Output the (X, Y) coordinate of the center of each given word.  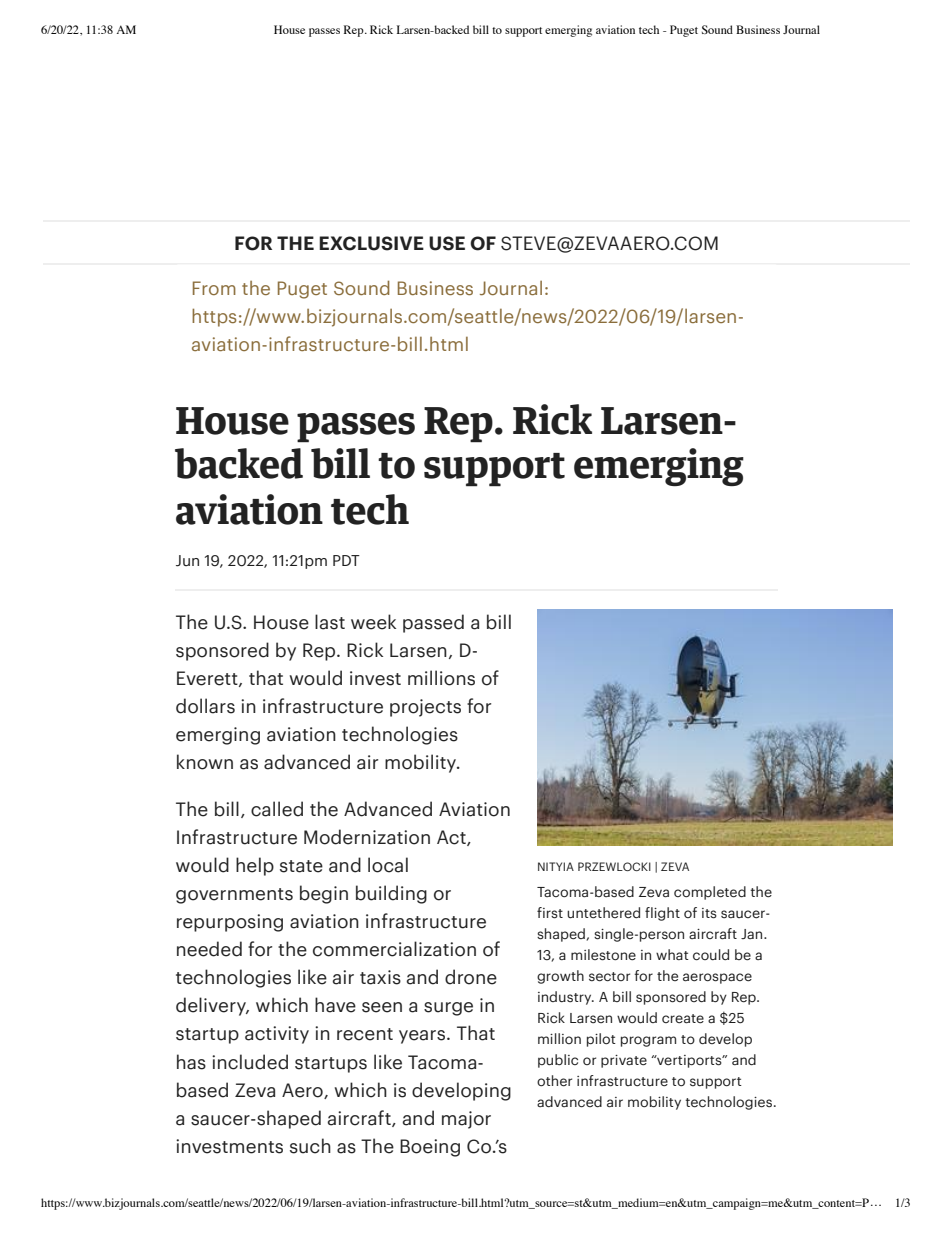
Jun (187, 561)
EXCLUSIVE (371, 243)
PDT (346, 560)
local (388, 865)
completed (710, 893)
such (310, 1146)
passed (433, 623)
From (214, 288)
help (255, 866)
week (373, 622)
